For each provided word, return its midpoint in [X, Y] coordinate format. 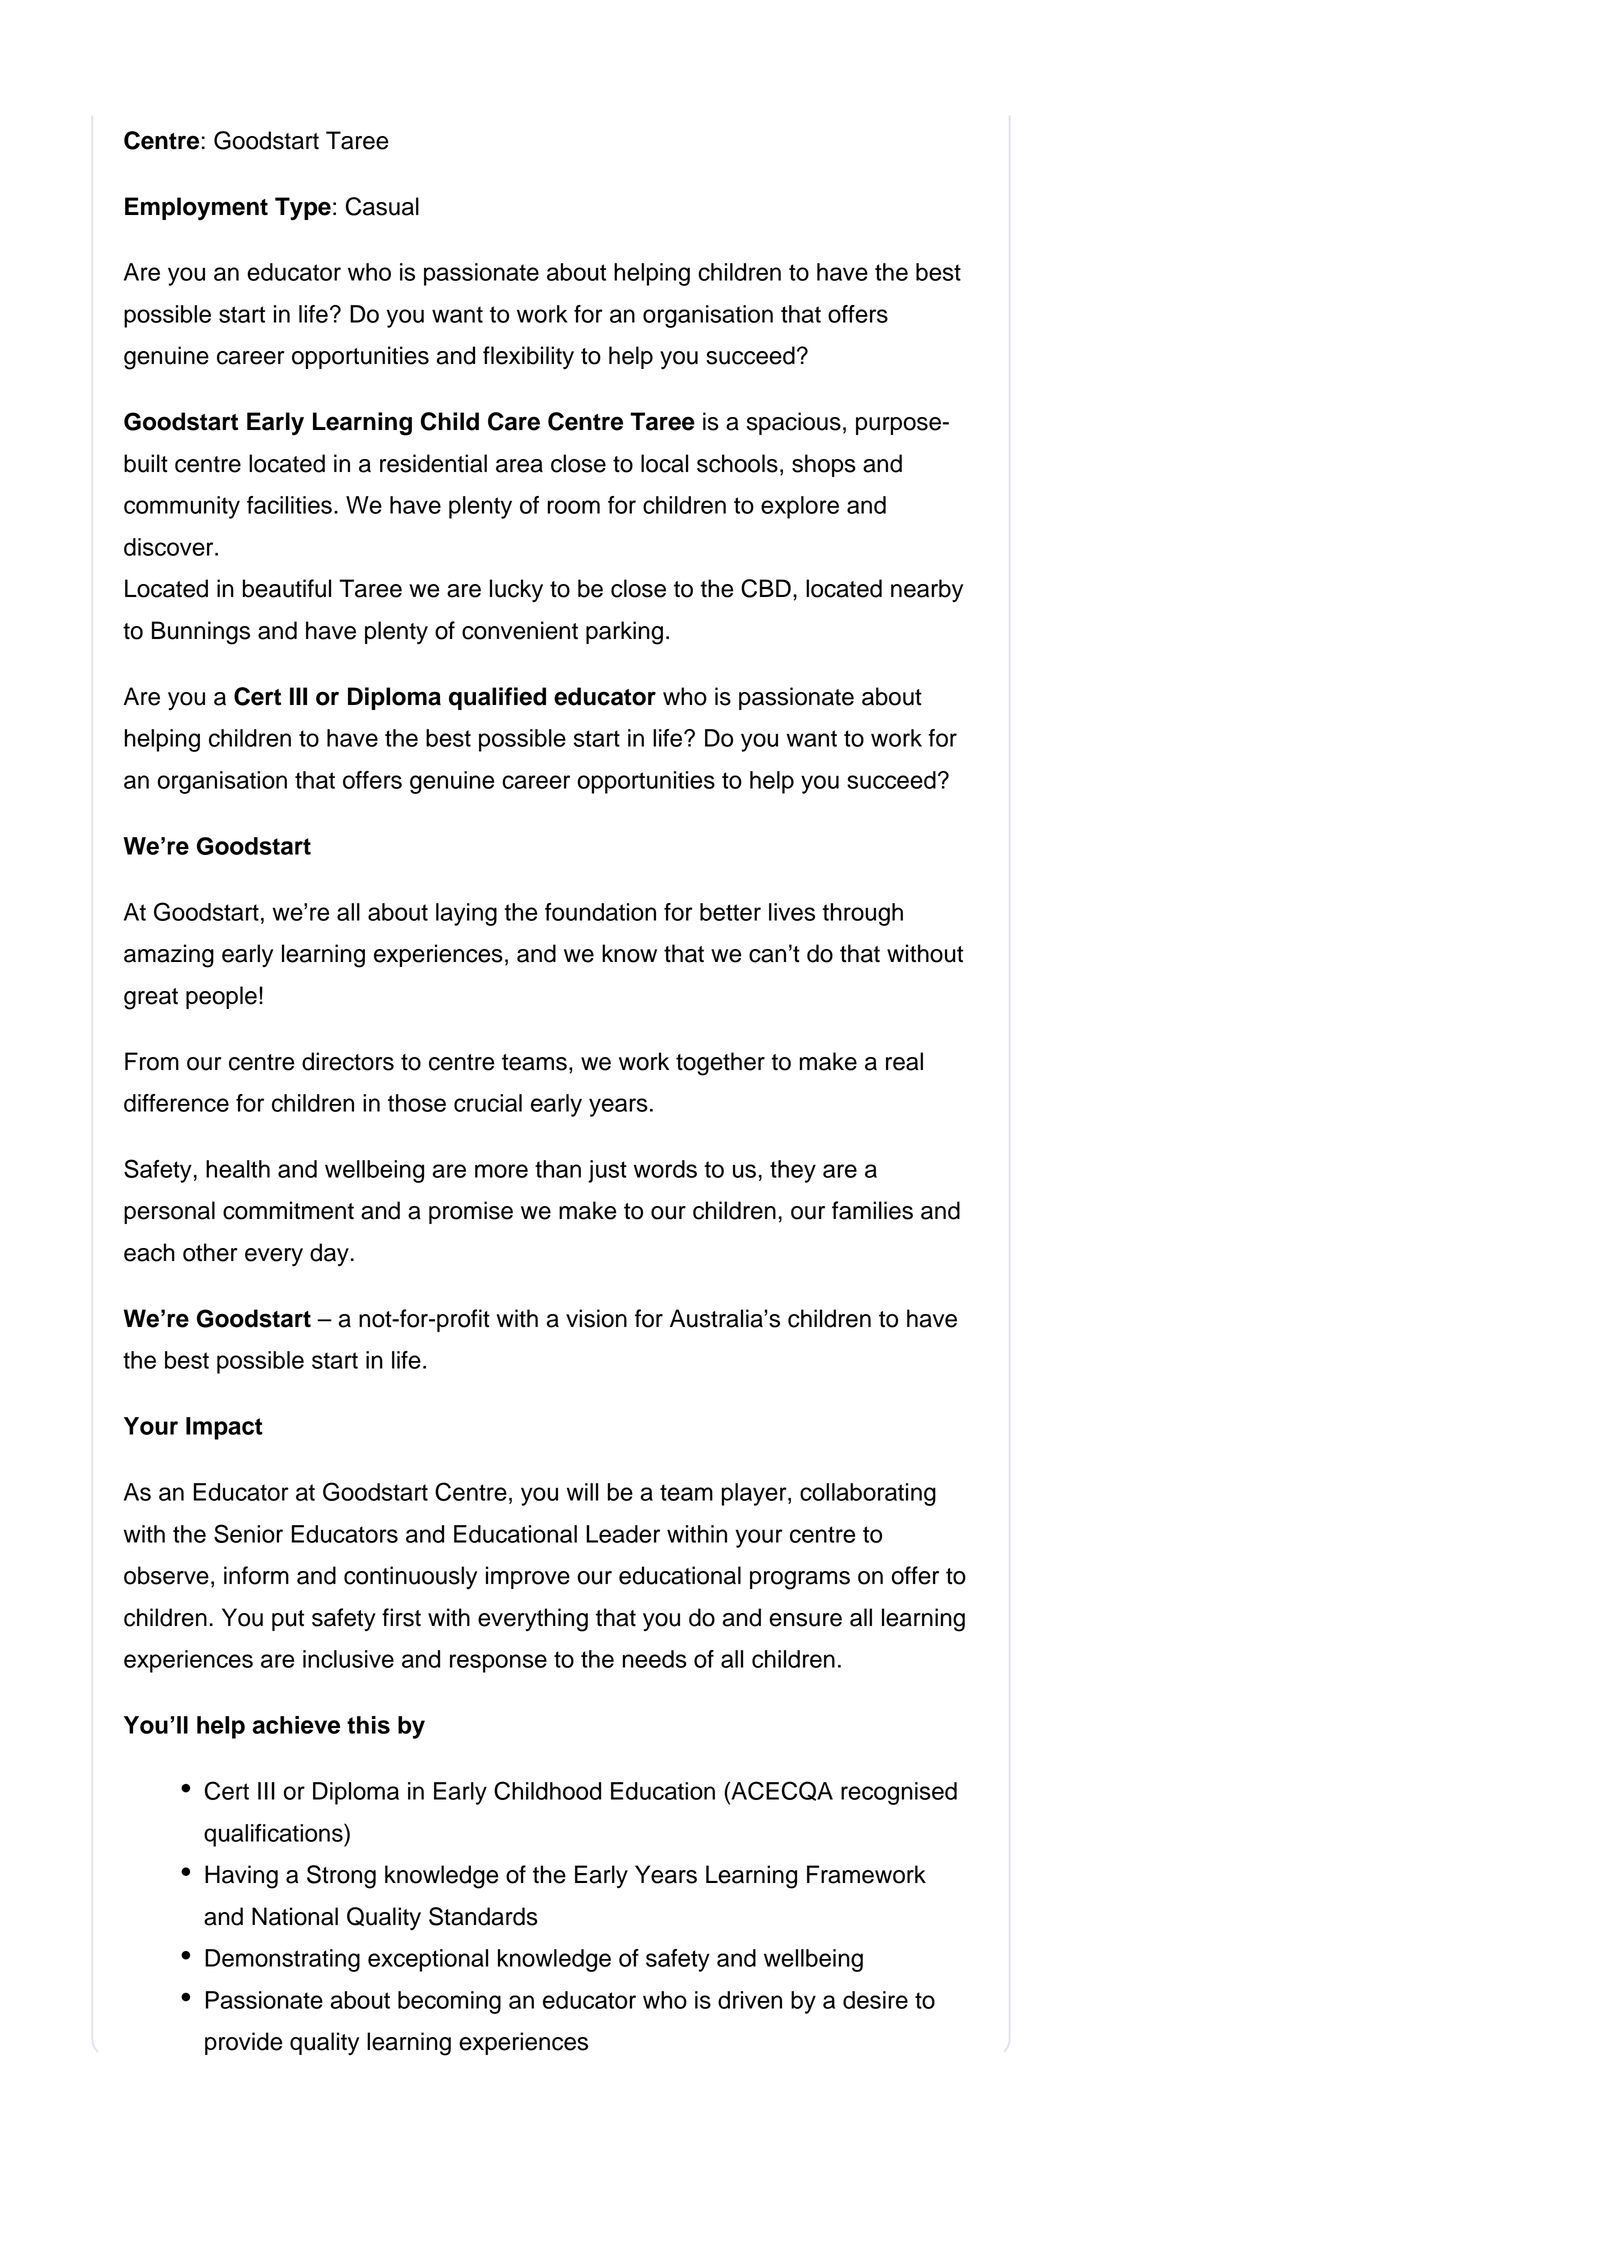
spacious [794, 423]
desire [875, 2000]
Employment [196, 209]
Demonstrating [282, 1960]
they [793, 1171]
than [558, 1169]
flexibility [528, 358]
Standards [483, 1916]
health [238, 1169]
